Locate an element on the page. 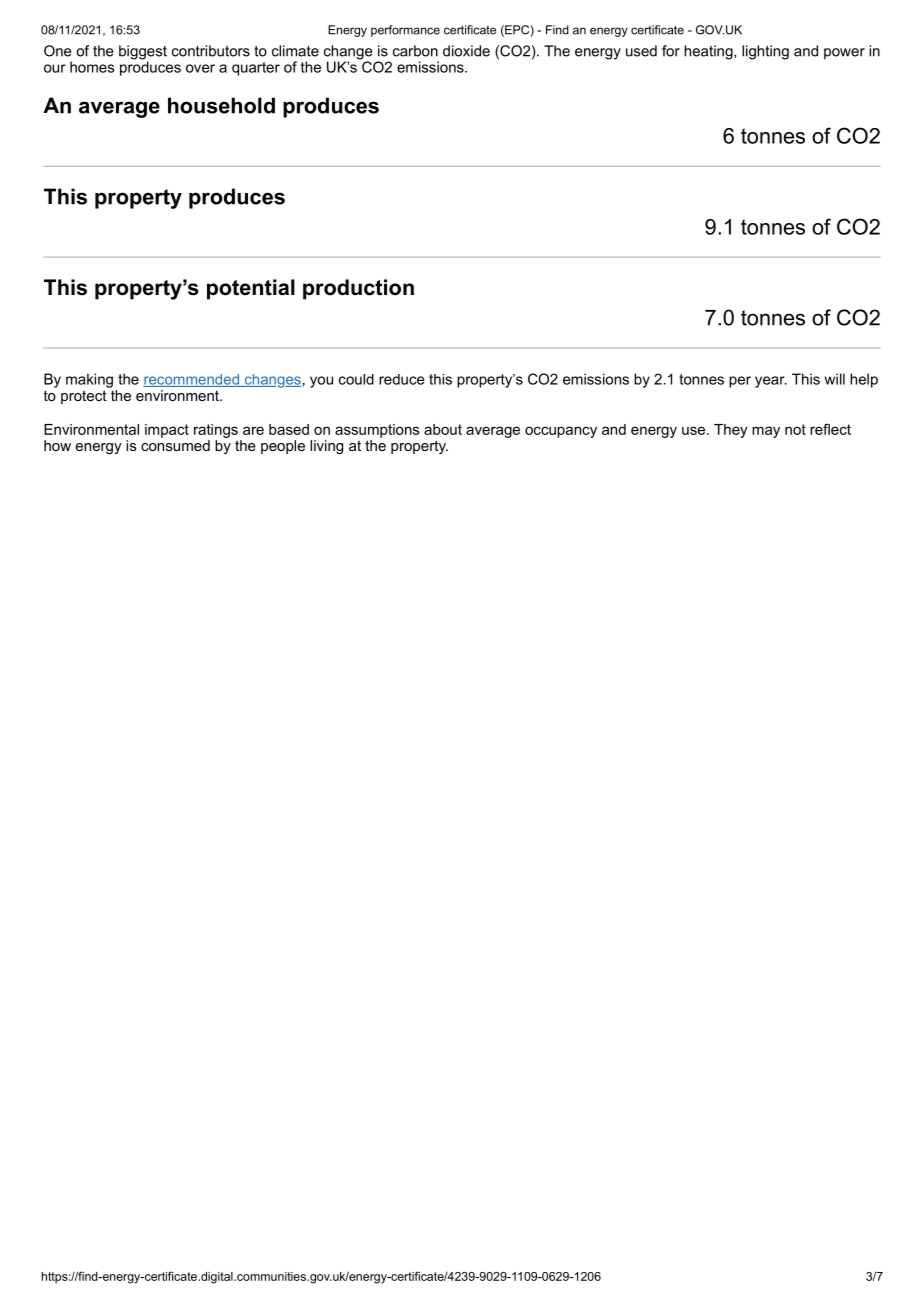 The height and width of the image is (1307, 924). biggest is located at coordinates (143, 53).
